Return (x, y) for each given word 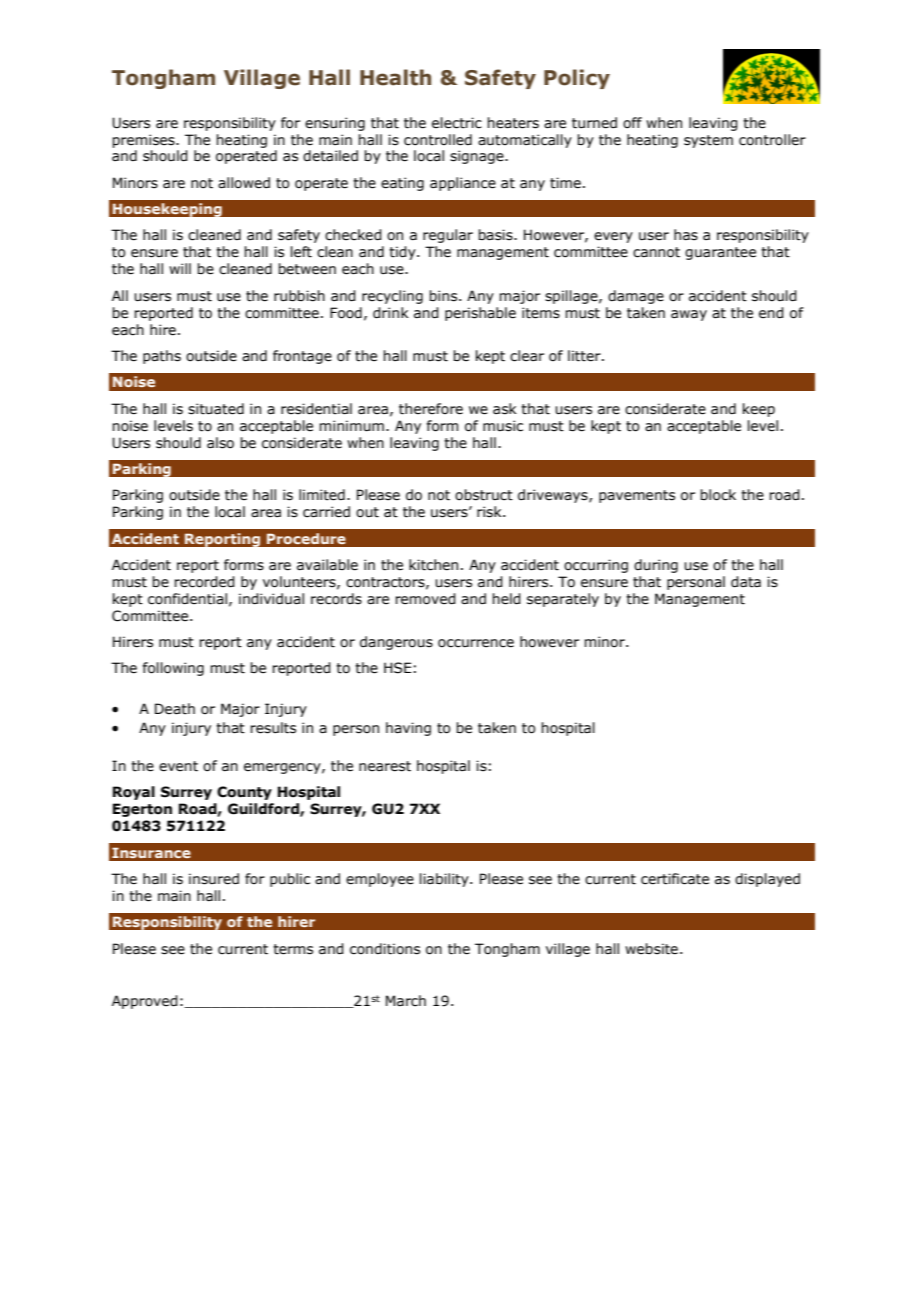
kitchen (433, 565)
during (656, 566)
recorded (204, 582)
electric (457, 123)
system (708, 141)
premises (144, 141)
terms (293, 949)
